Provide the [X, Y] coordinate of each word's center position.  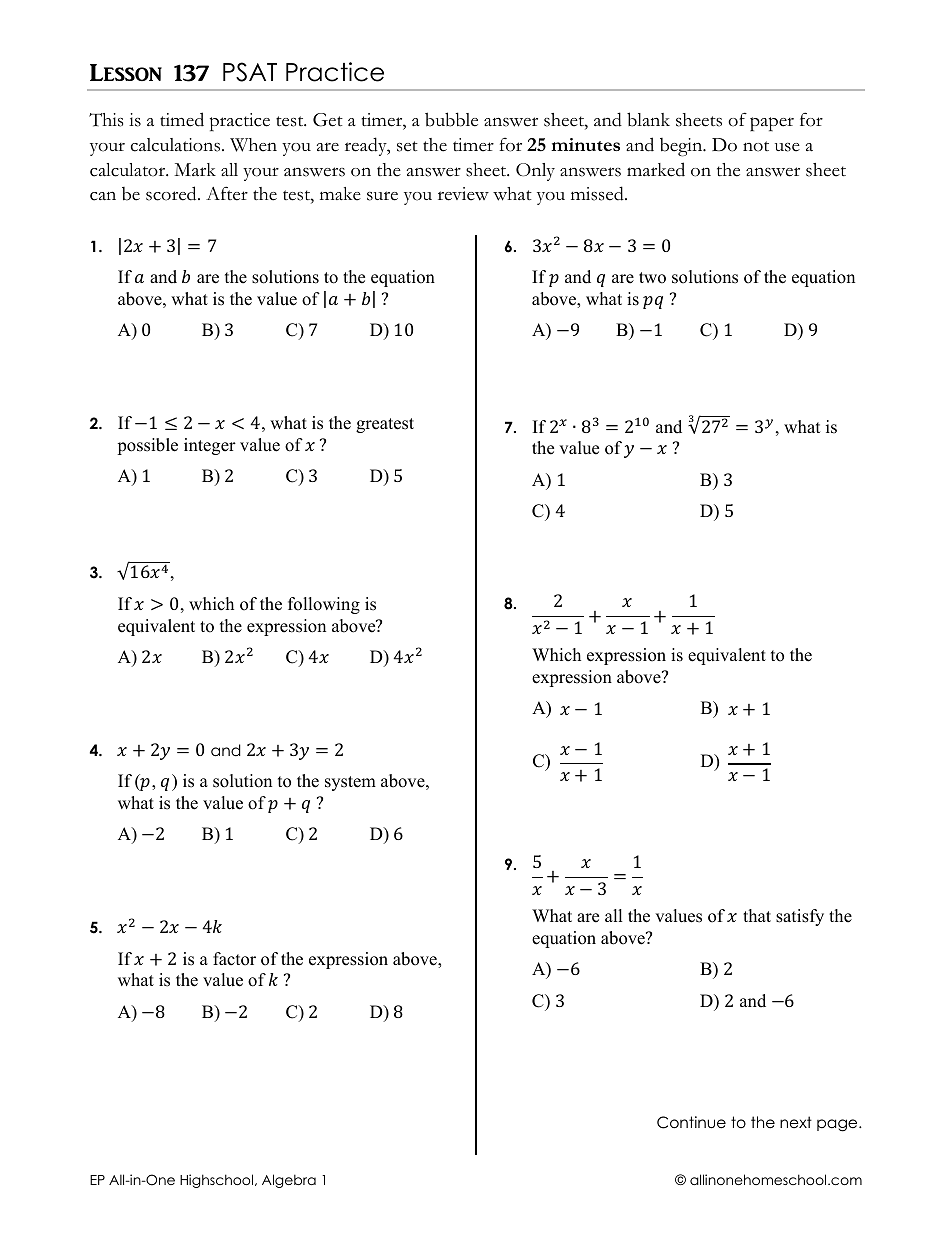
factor [234, 959]
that [757, 915]
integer [210, 446]
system [350, 783]
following [324, 605]
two [652, 278]
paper [772, 124]
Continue [691, 1122]
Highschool [216, 1181]
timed [182, 119]
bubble [451, 119]
